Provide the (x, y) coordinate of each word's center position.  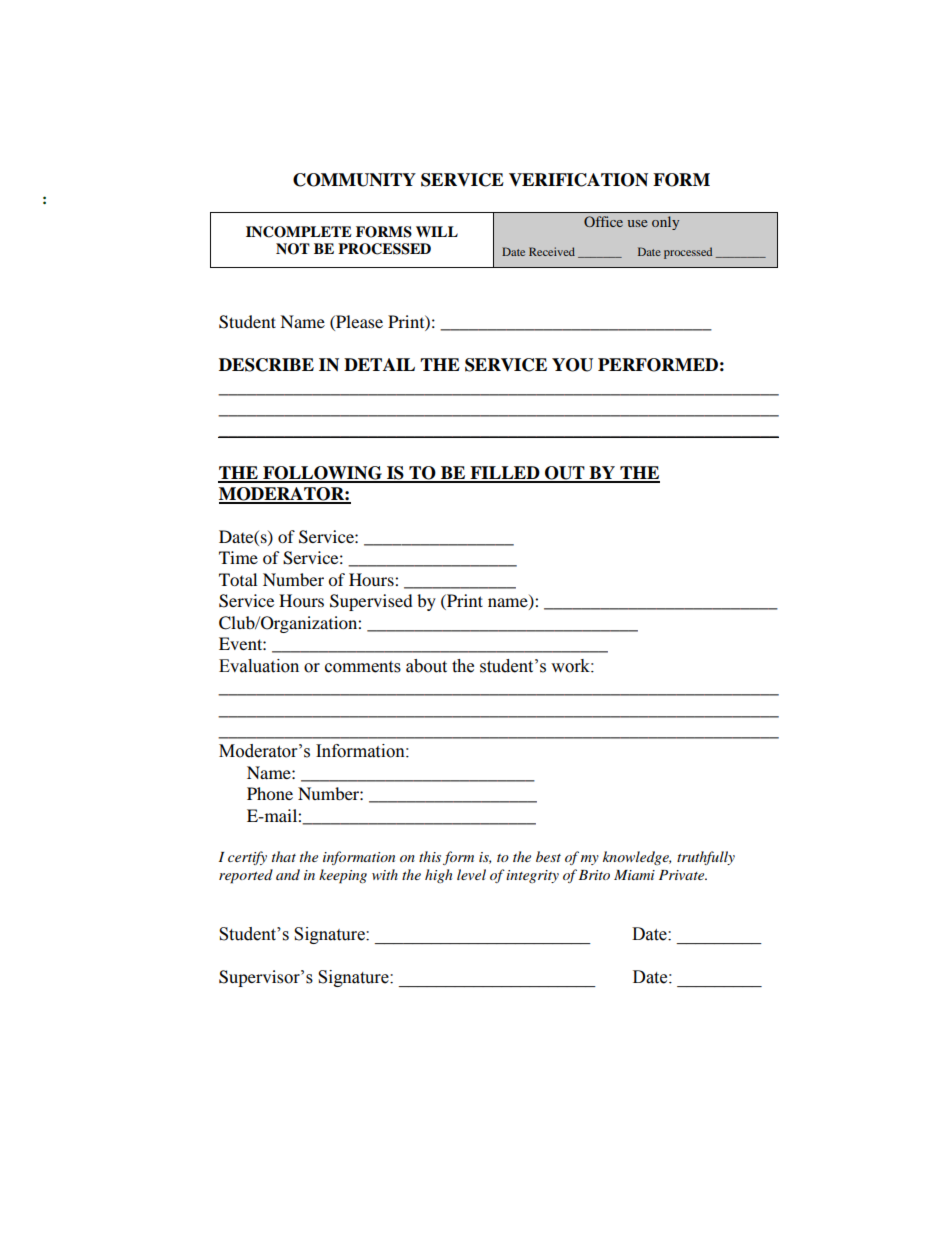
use (637, 223)
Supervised (371, 602)
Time (238, 557)
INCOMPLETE (299, 232)
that (284, 856)
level (471, 874)
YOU (572, 365)
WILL (437, 231)
